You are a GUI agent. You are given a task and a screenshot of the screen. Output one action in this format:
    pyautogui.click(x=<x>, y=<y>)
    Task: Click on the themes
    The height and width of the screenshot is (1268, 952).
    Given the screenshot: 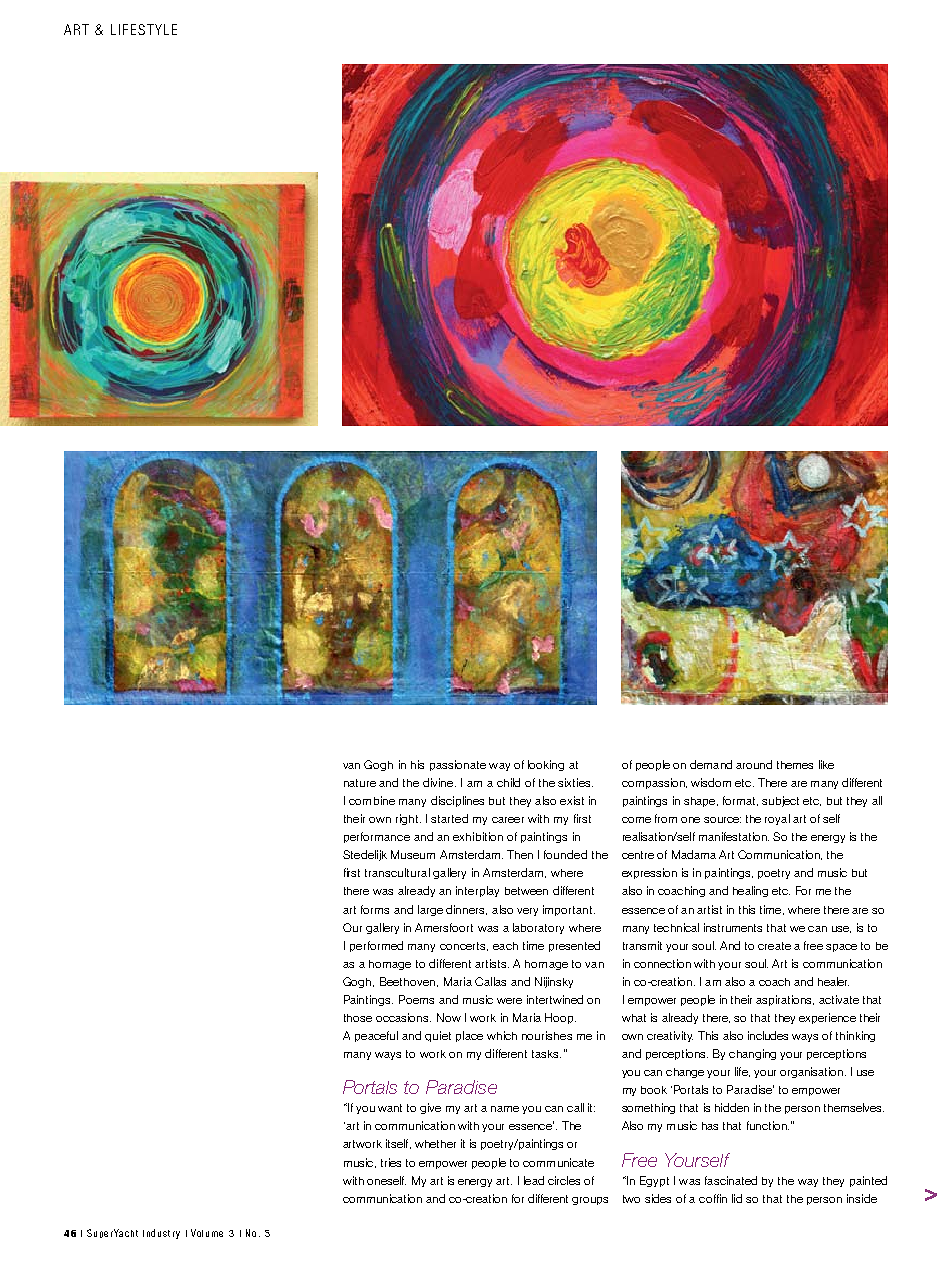 What is the action you would take?
    pyautogui.click(x=795, y=765)
